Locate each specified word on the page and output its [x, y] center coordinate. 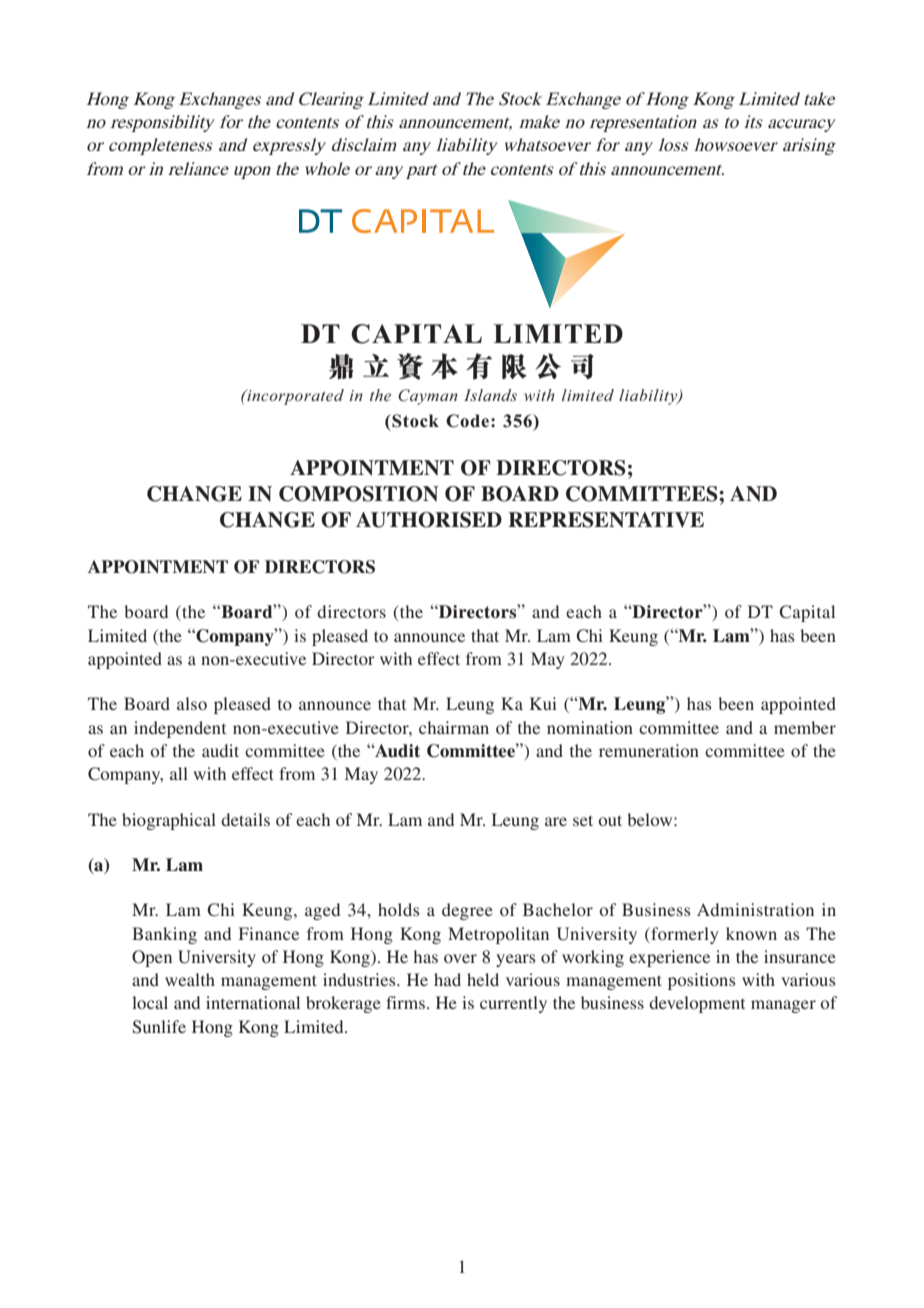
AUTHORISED [429, 520]
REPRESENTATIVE [606, 520]
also [192, 703]
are [556, 821]
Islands [490, 395]
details [245, 819]
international [253, 1002]
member [805, 727]
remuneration [649, 750]
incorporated [294, 397]
